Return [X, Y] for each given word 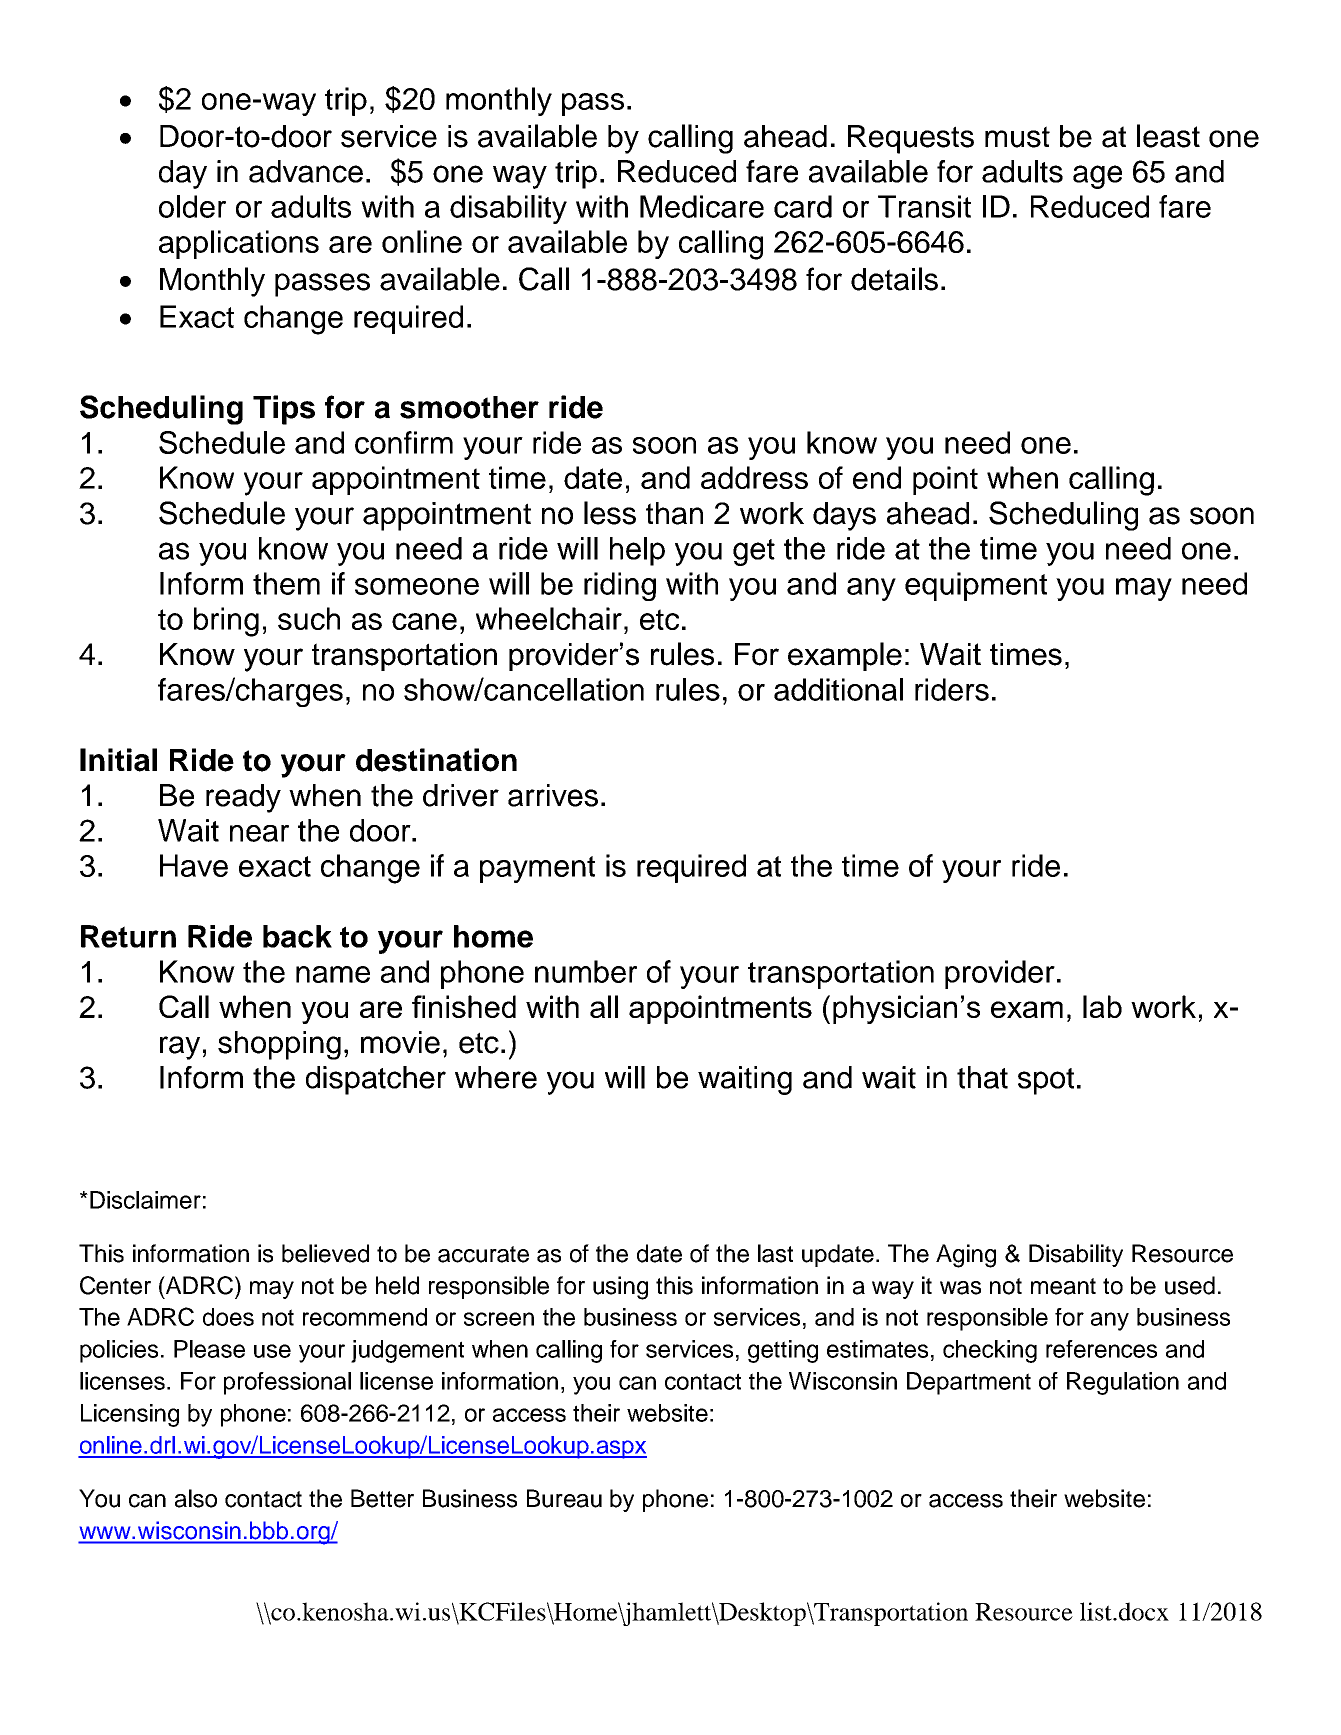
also [196, 1498]
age [1097, 177]
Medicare [702, 206]
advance [306, 171]
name [333, 974]
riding [620, 586]
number [586, 971]
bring [226, 622]
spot [1046, 1081]
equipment [976, 586]
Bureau [564, 1498]
